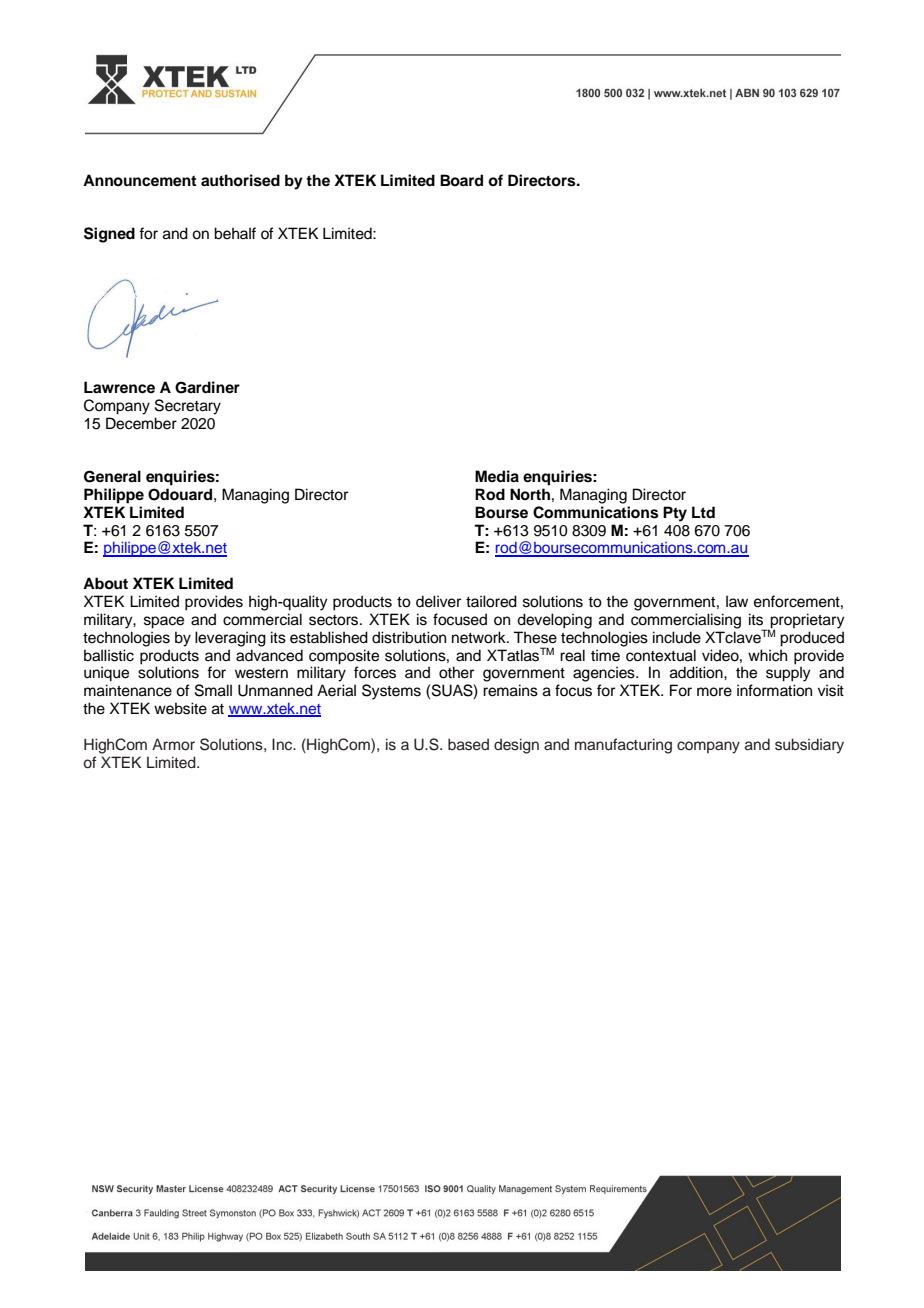 Image resolution: width=924 pixels, height=1308 pixels. Describe the element at coordinates (461, 180) in the screenshot. I see `Board` at that location.
